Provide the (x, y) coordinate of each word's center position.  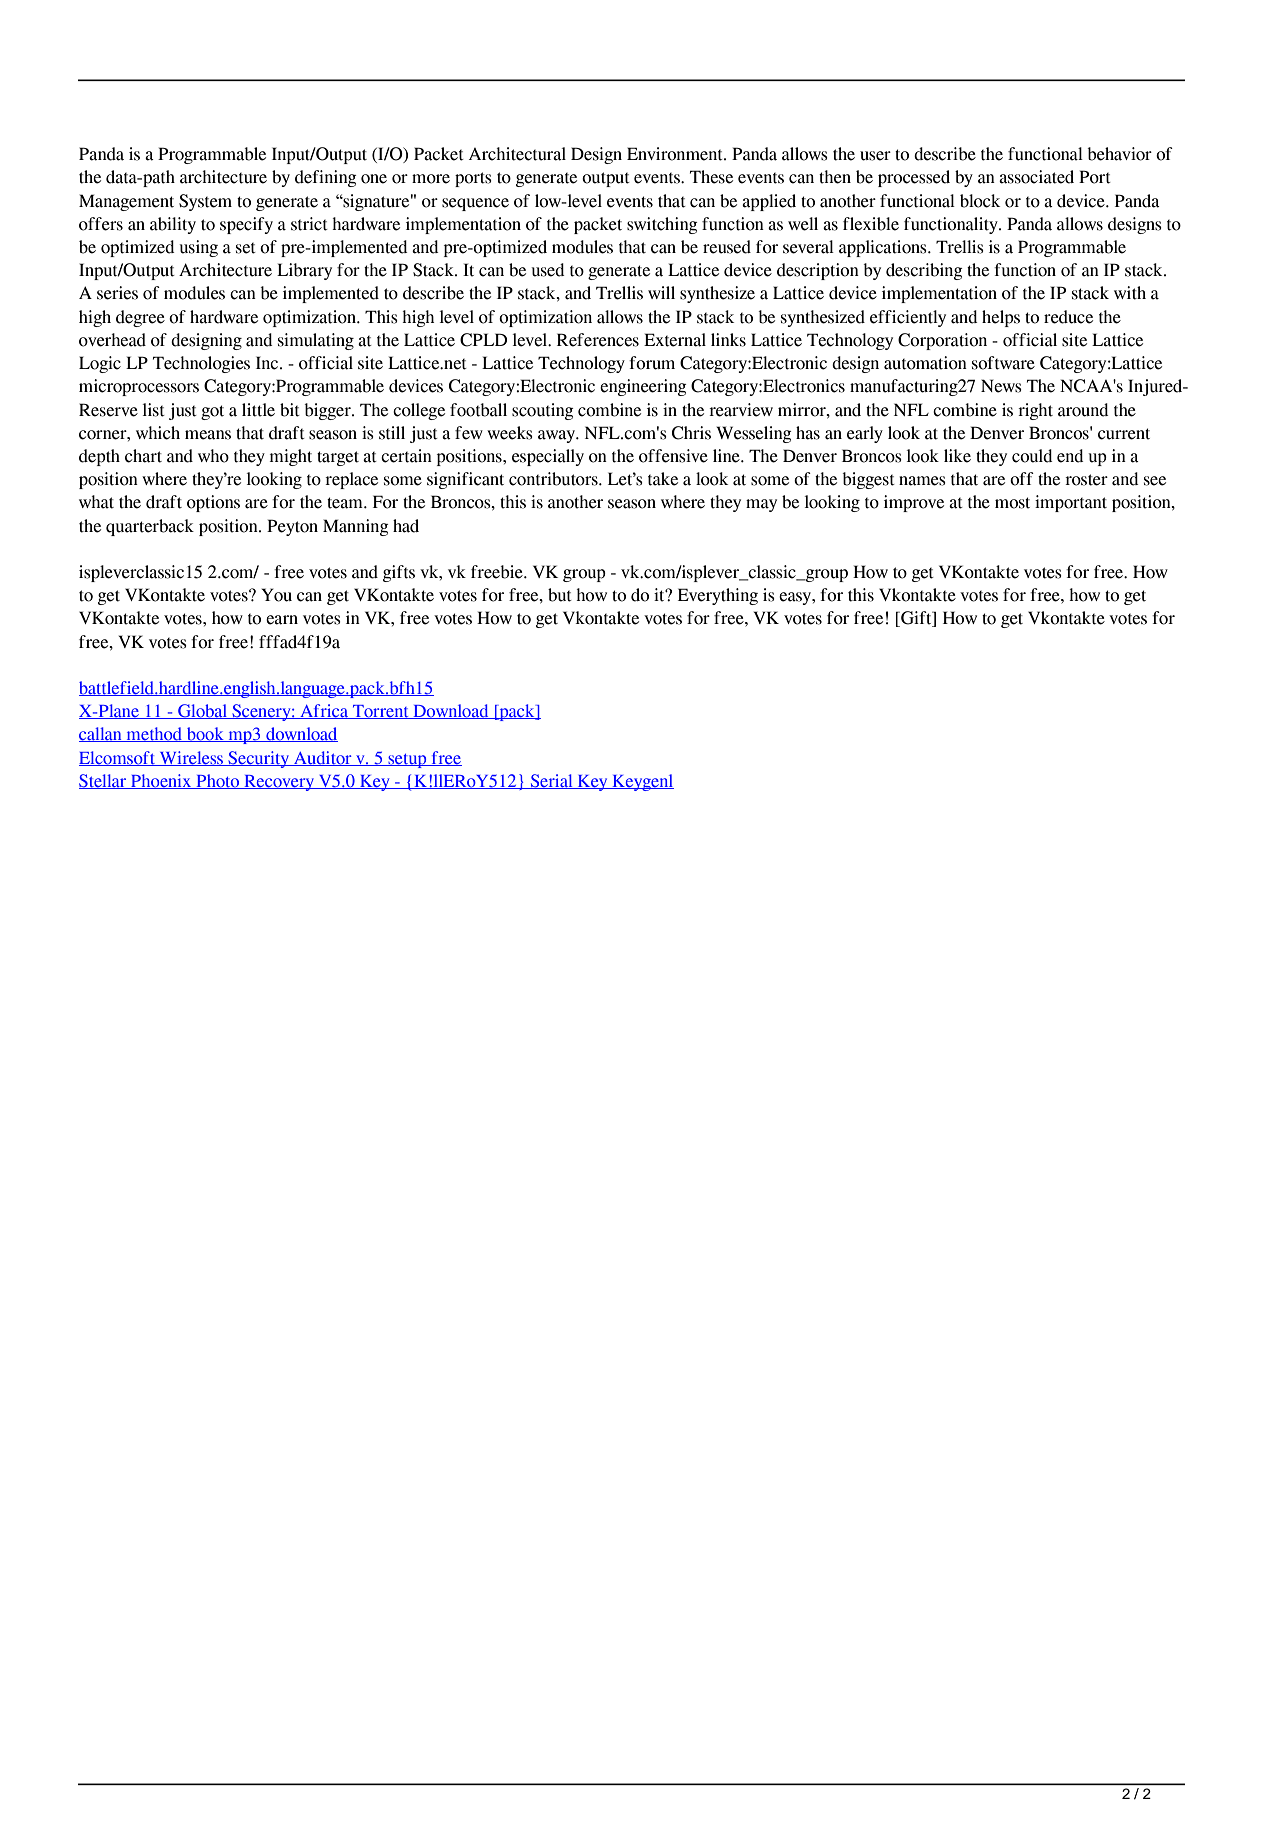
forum (652, 363)
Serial (551, 781)
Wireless (191, 758)
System (205, 202)
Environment (676, 154)
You (276, 595)
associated (1036, 177)
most (1012, 503)
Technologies (201, 364)
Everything (718, 596)
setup (407, 761)
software (1003, 363)
